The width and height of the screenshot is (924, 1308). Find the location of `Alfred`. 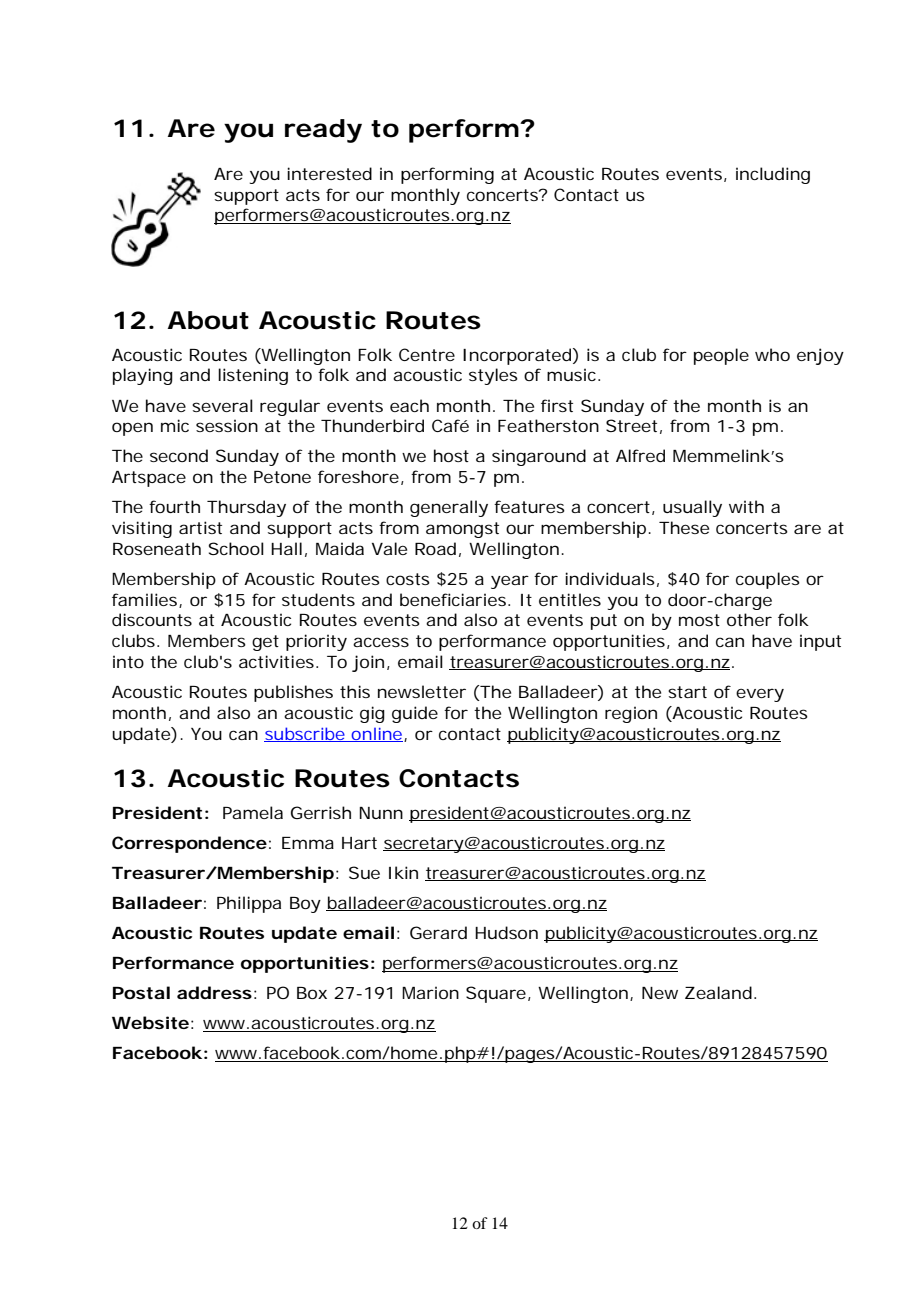

Alfred is located at coordinates (640, 455).
